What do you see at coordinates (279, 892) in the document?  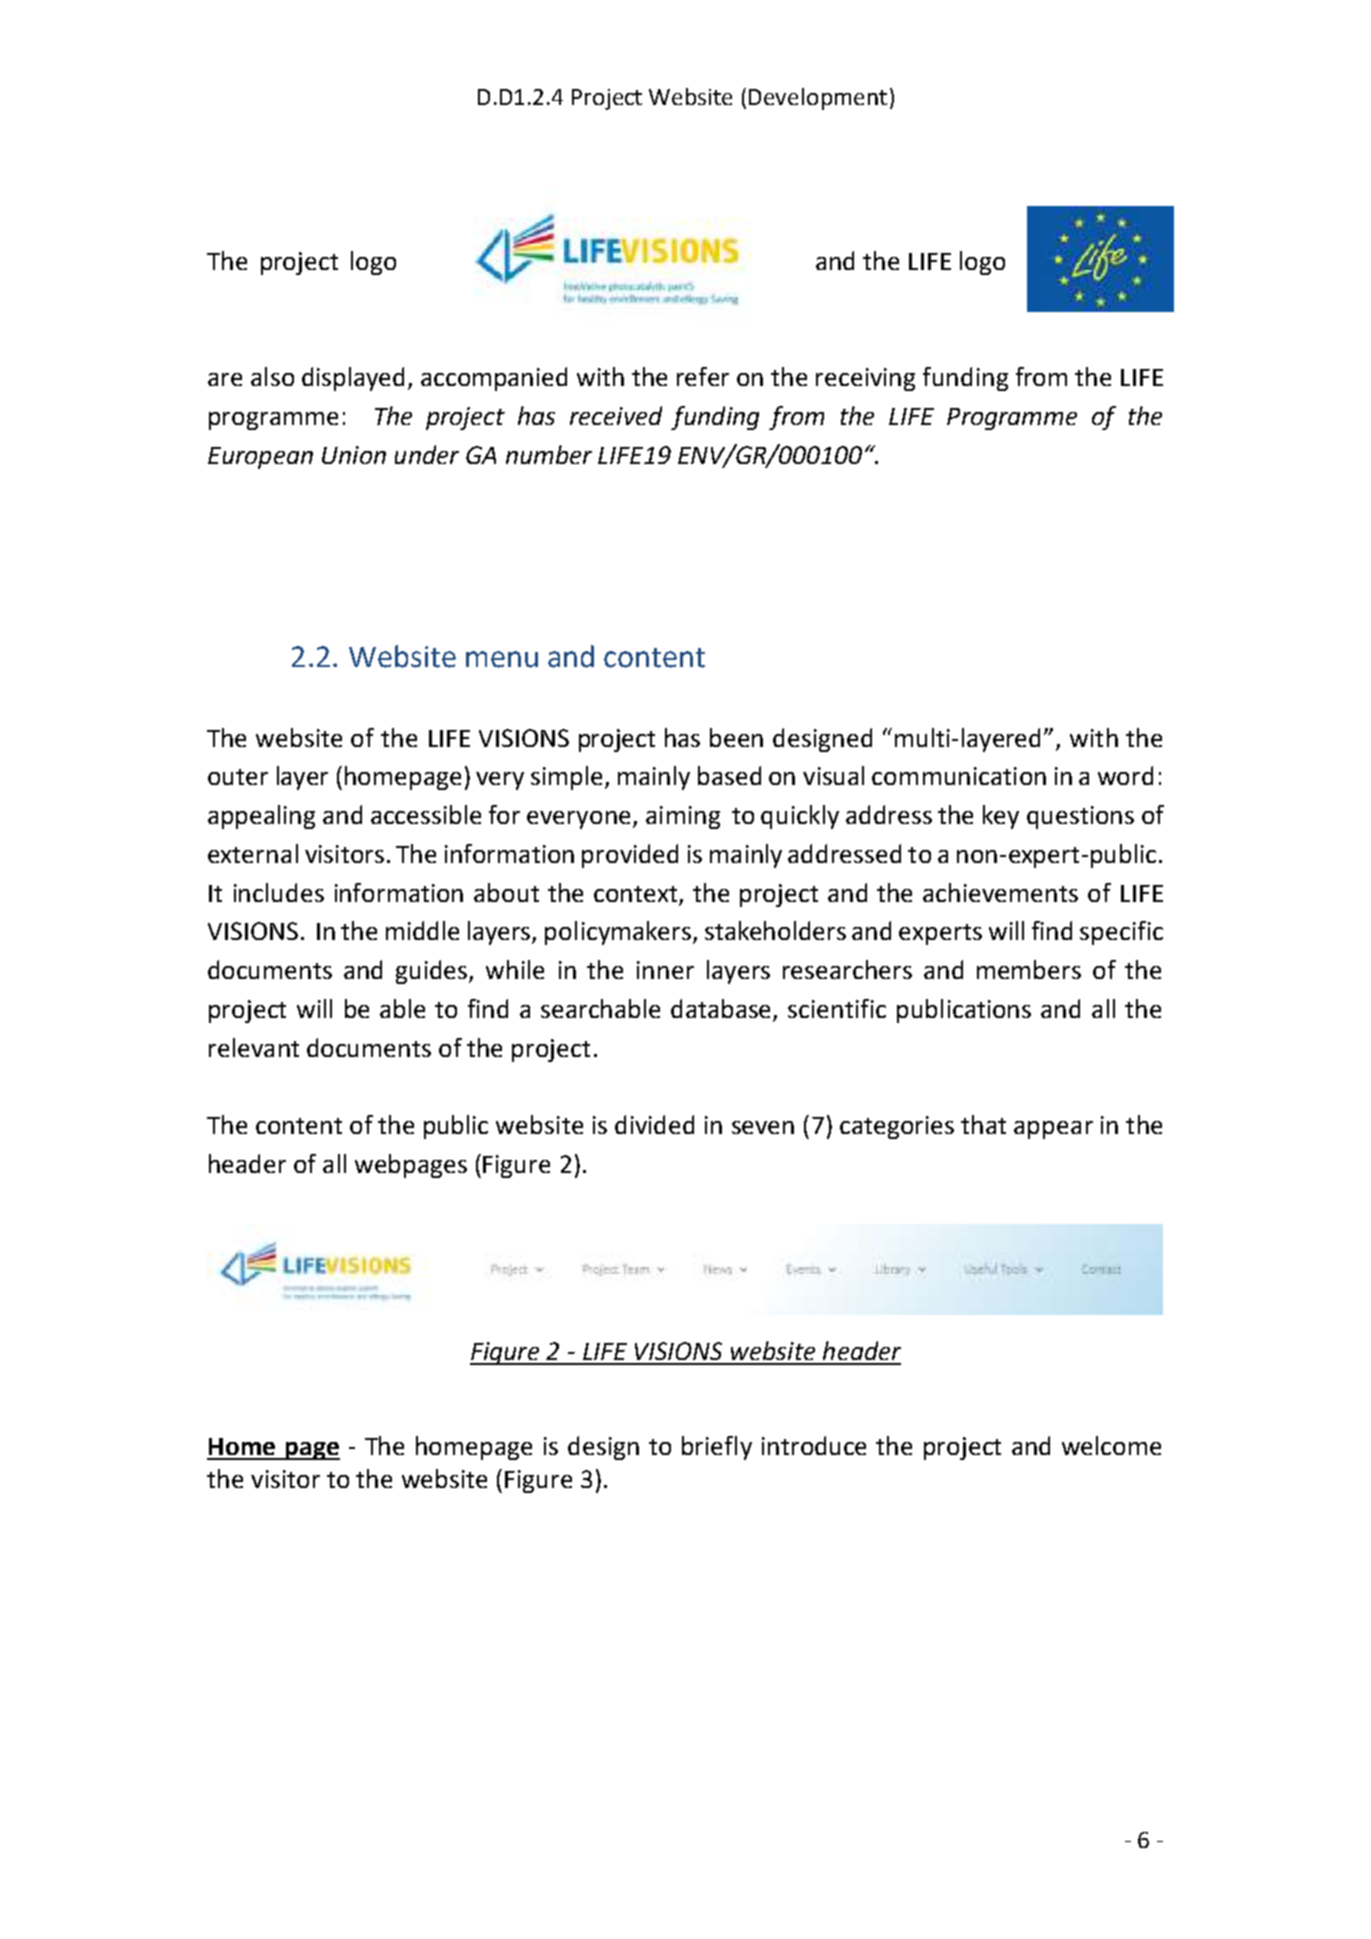 I see `includes` at bounding box center [279, 892].
